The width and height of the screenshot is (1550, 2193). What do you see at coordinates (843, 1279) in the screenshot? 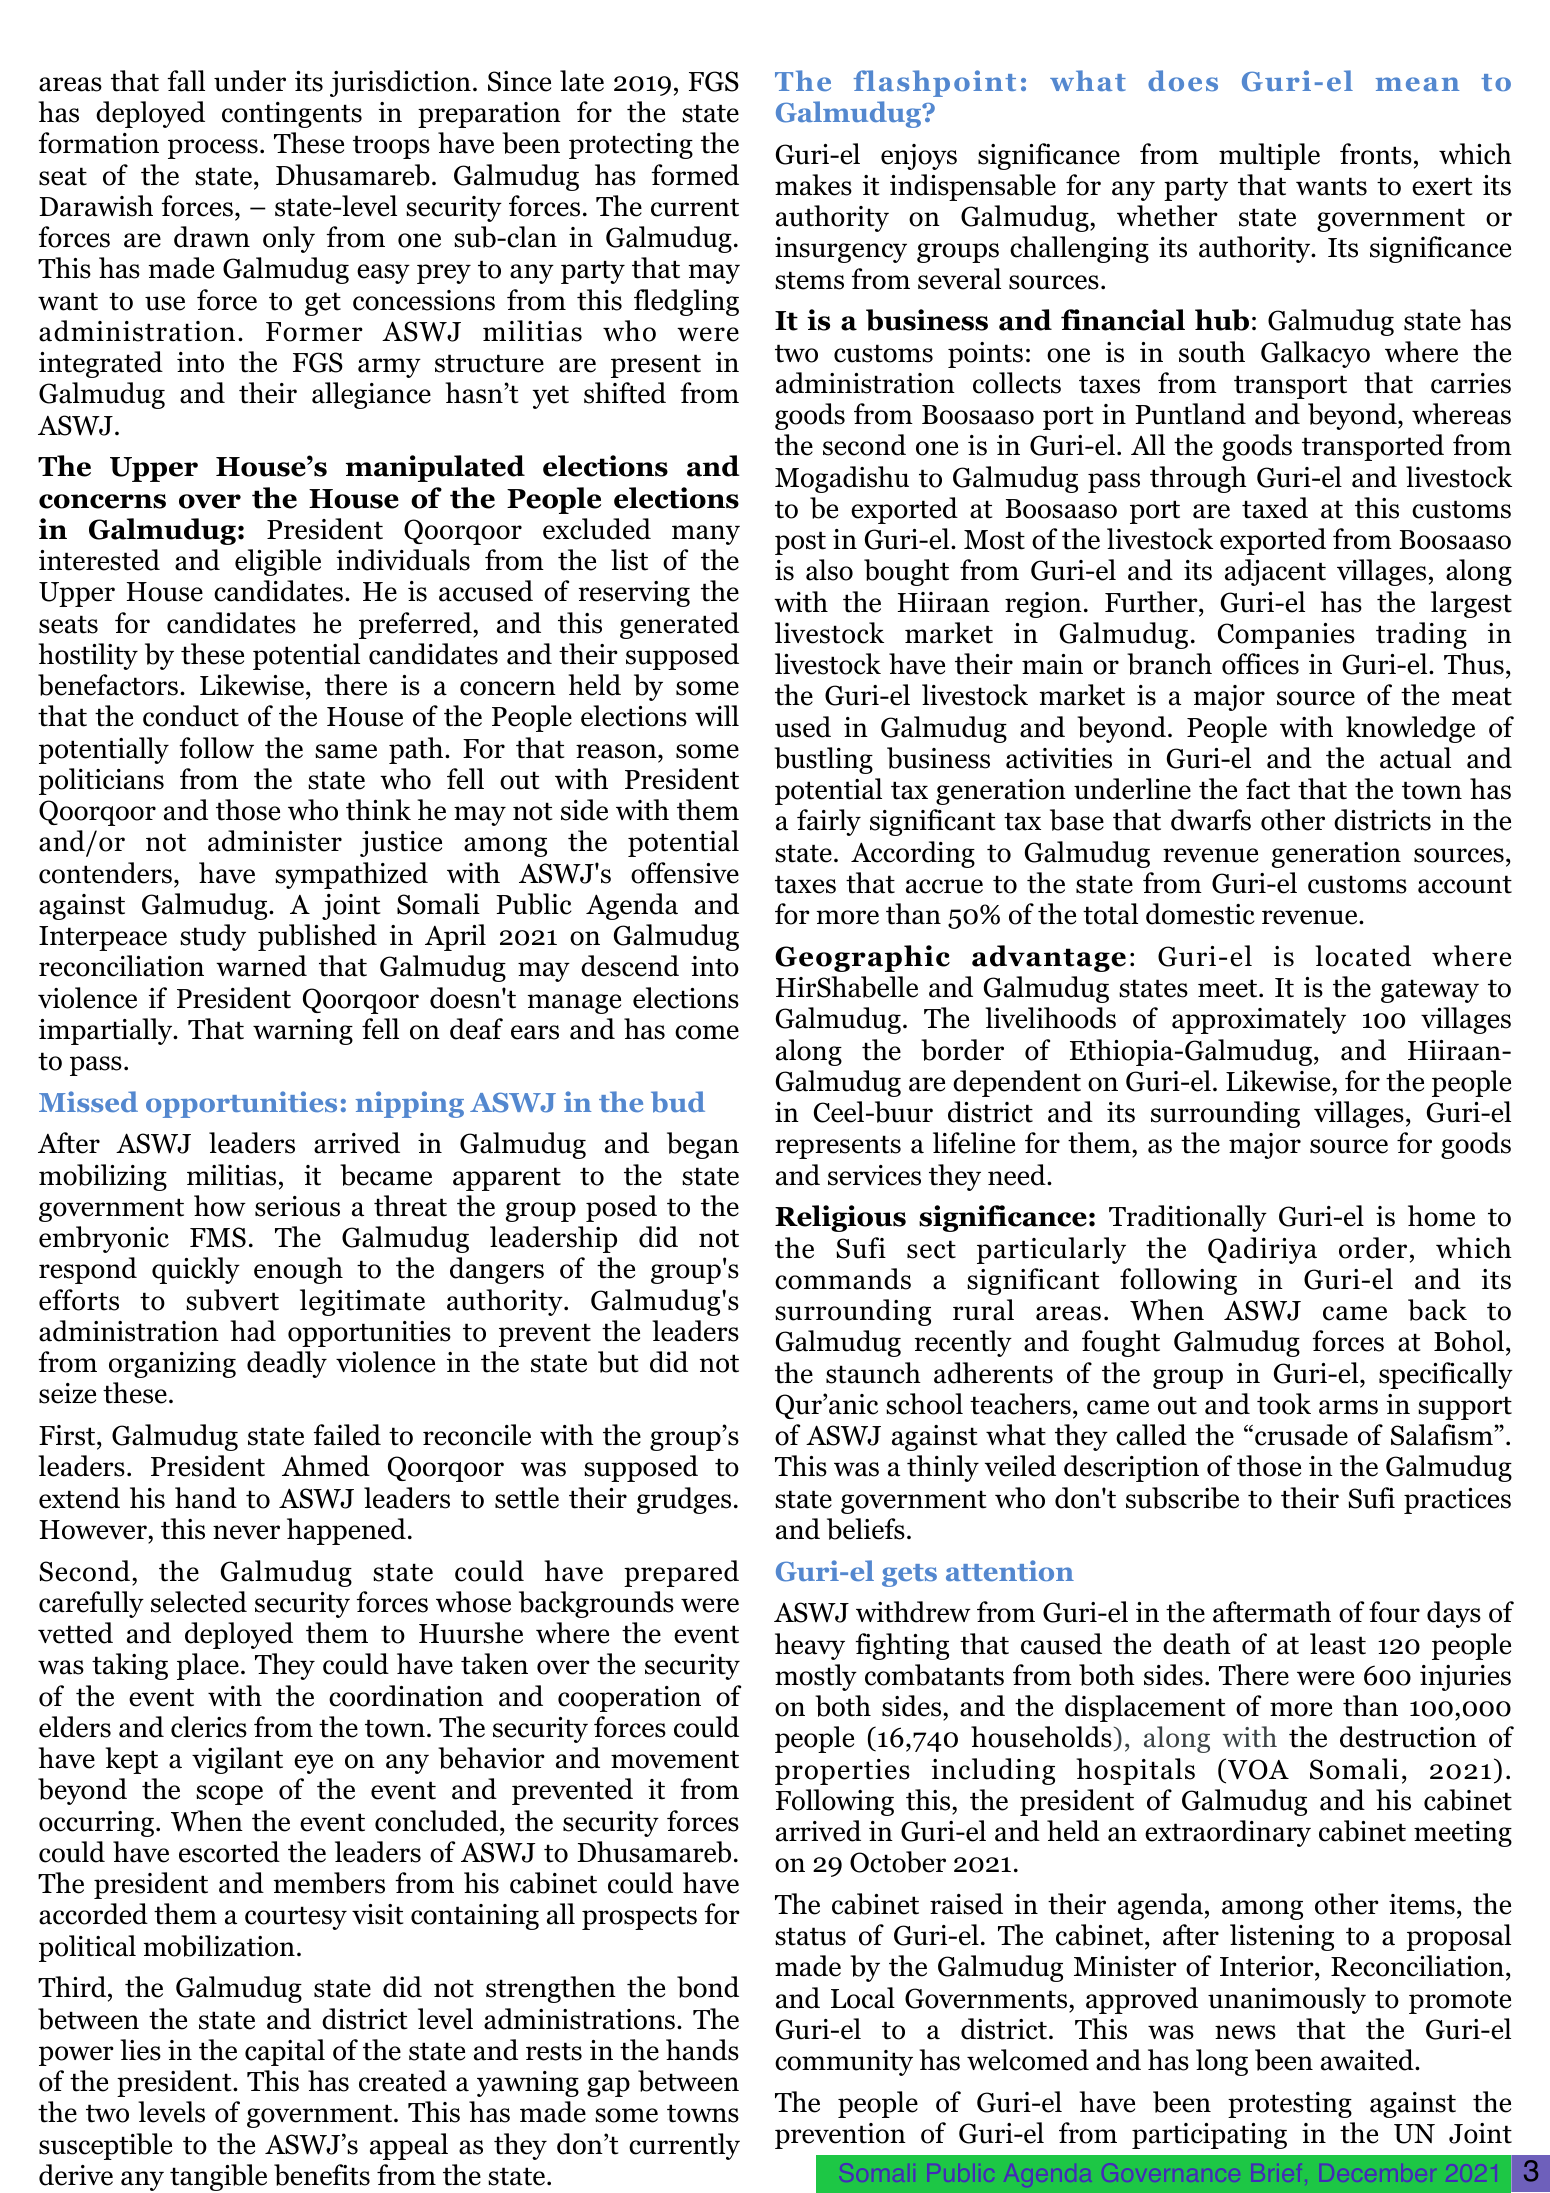
I see `commands` at bounding box center [843, 1279].
